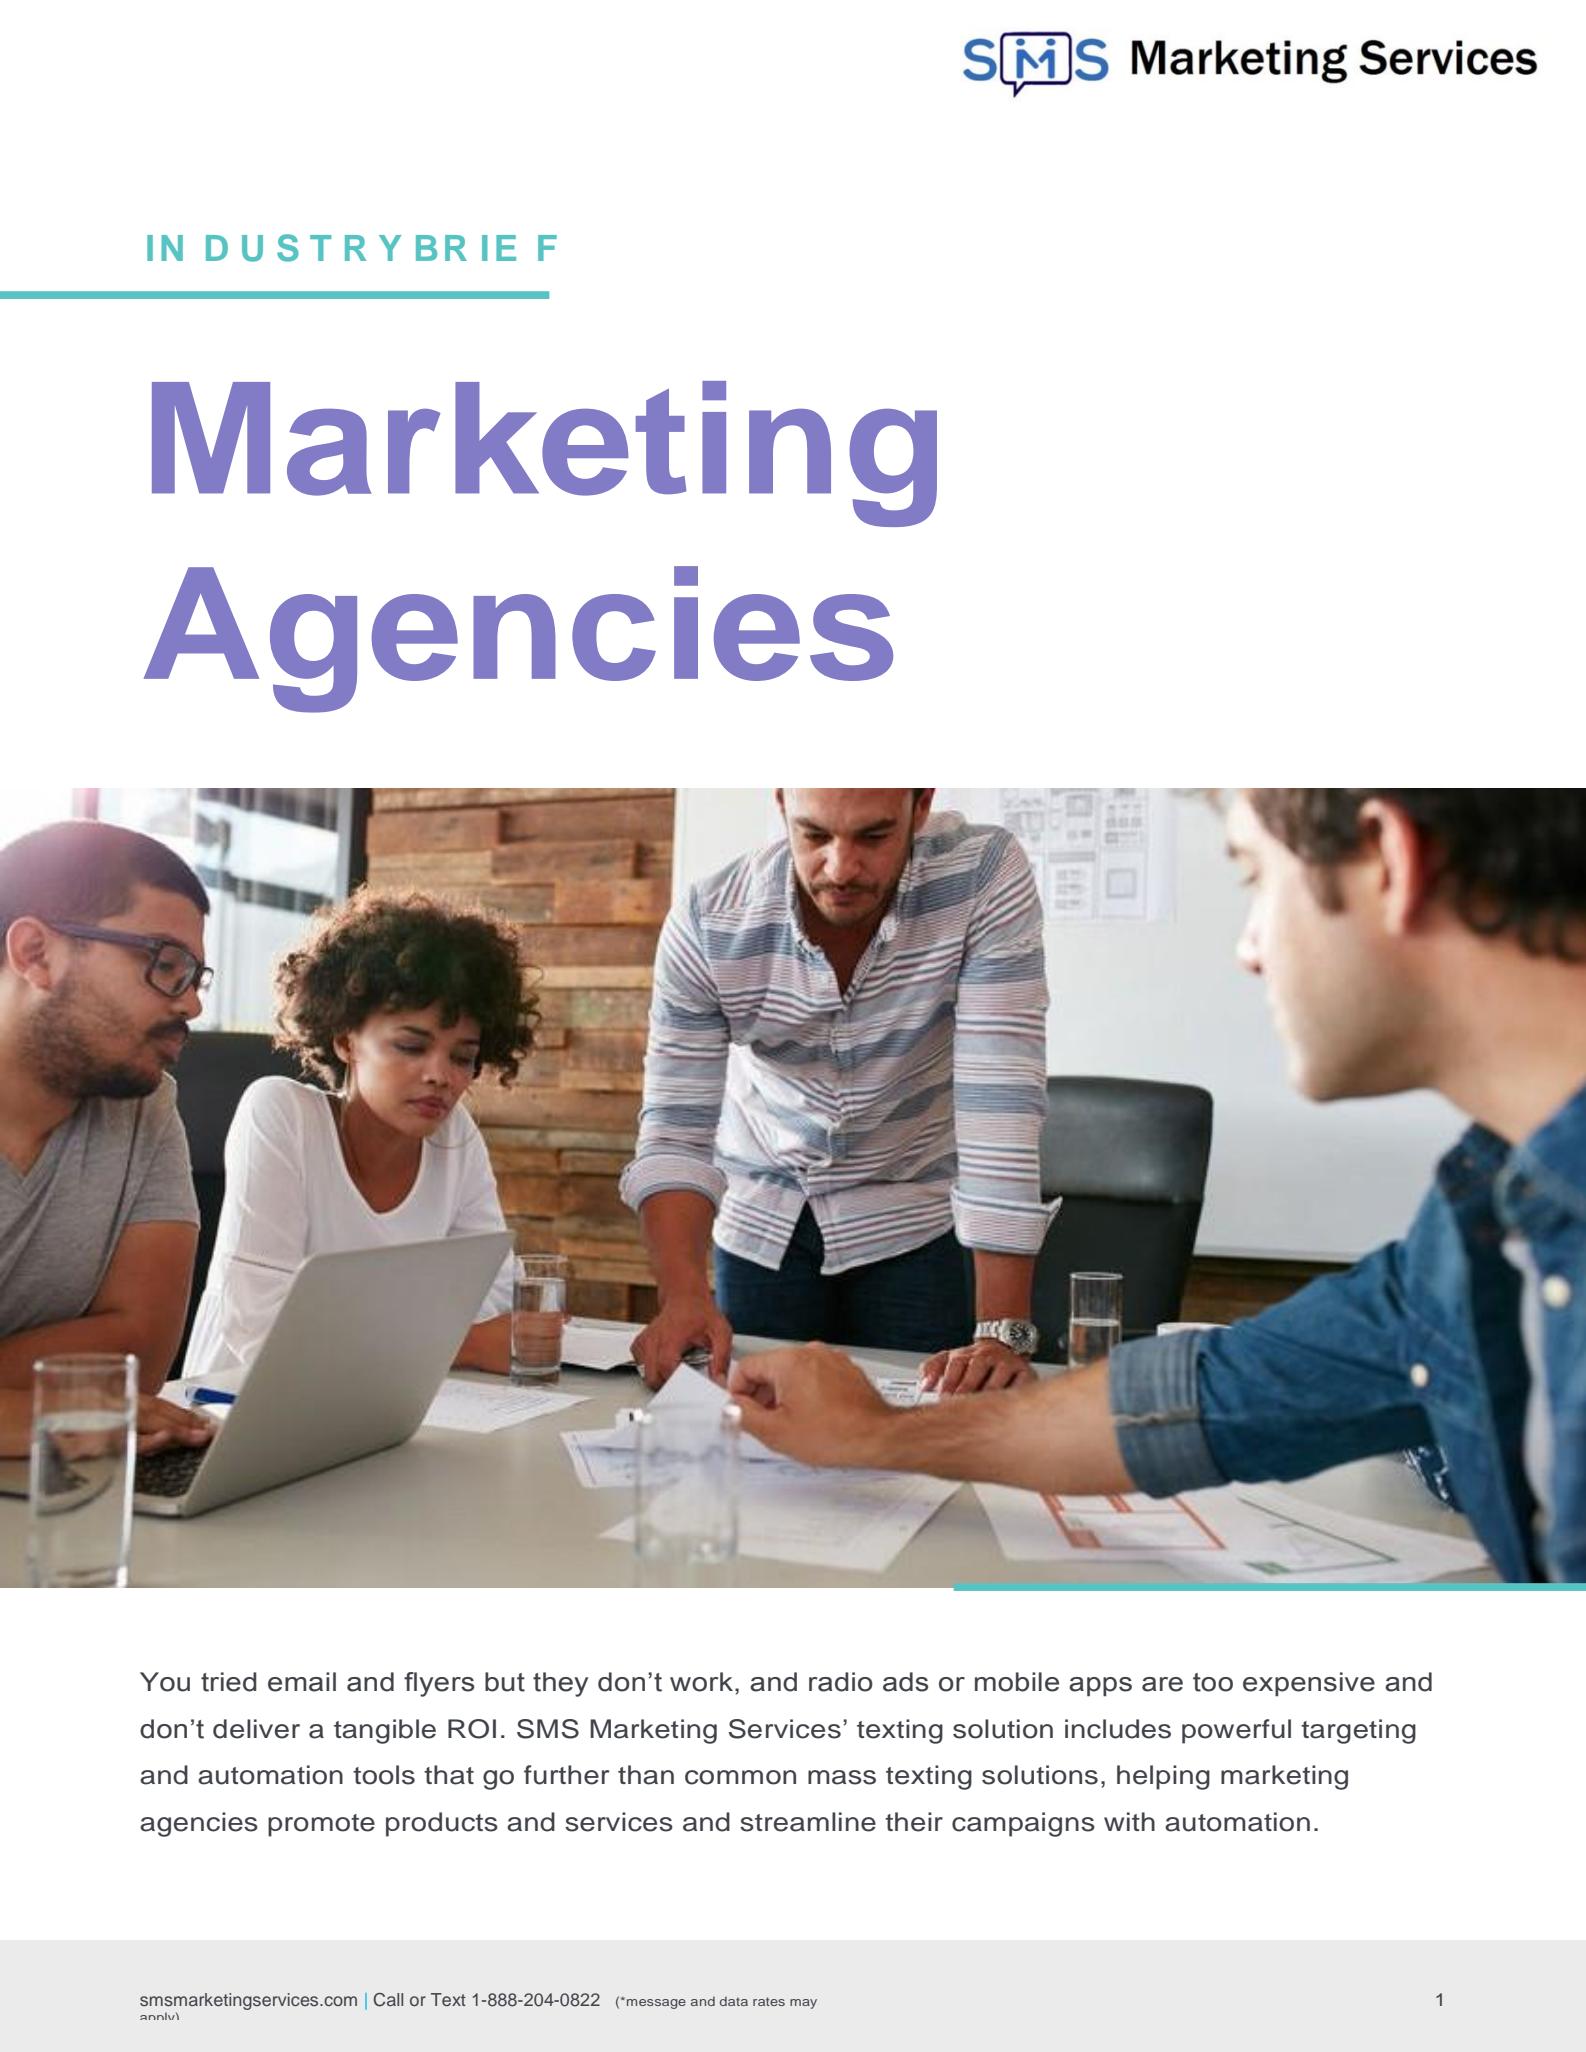 The image size is (1586, 2052). What do you see at coordinates (1163, 1777) in the screenshot?
I see `helping` at bounding box center [1163, 1777].
